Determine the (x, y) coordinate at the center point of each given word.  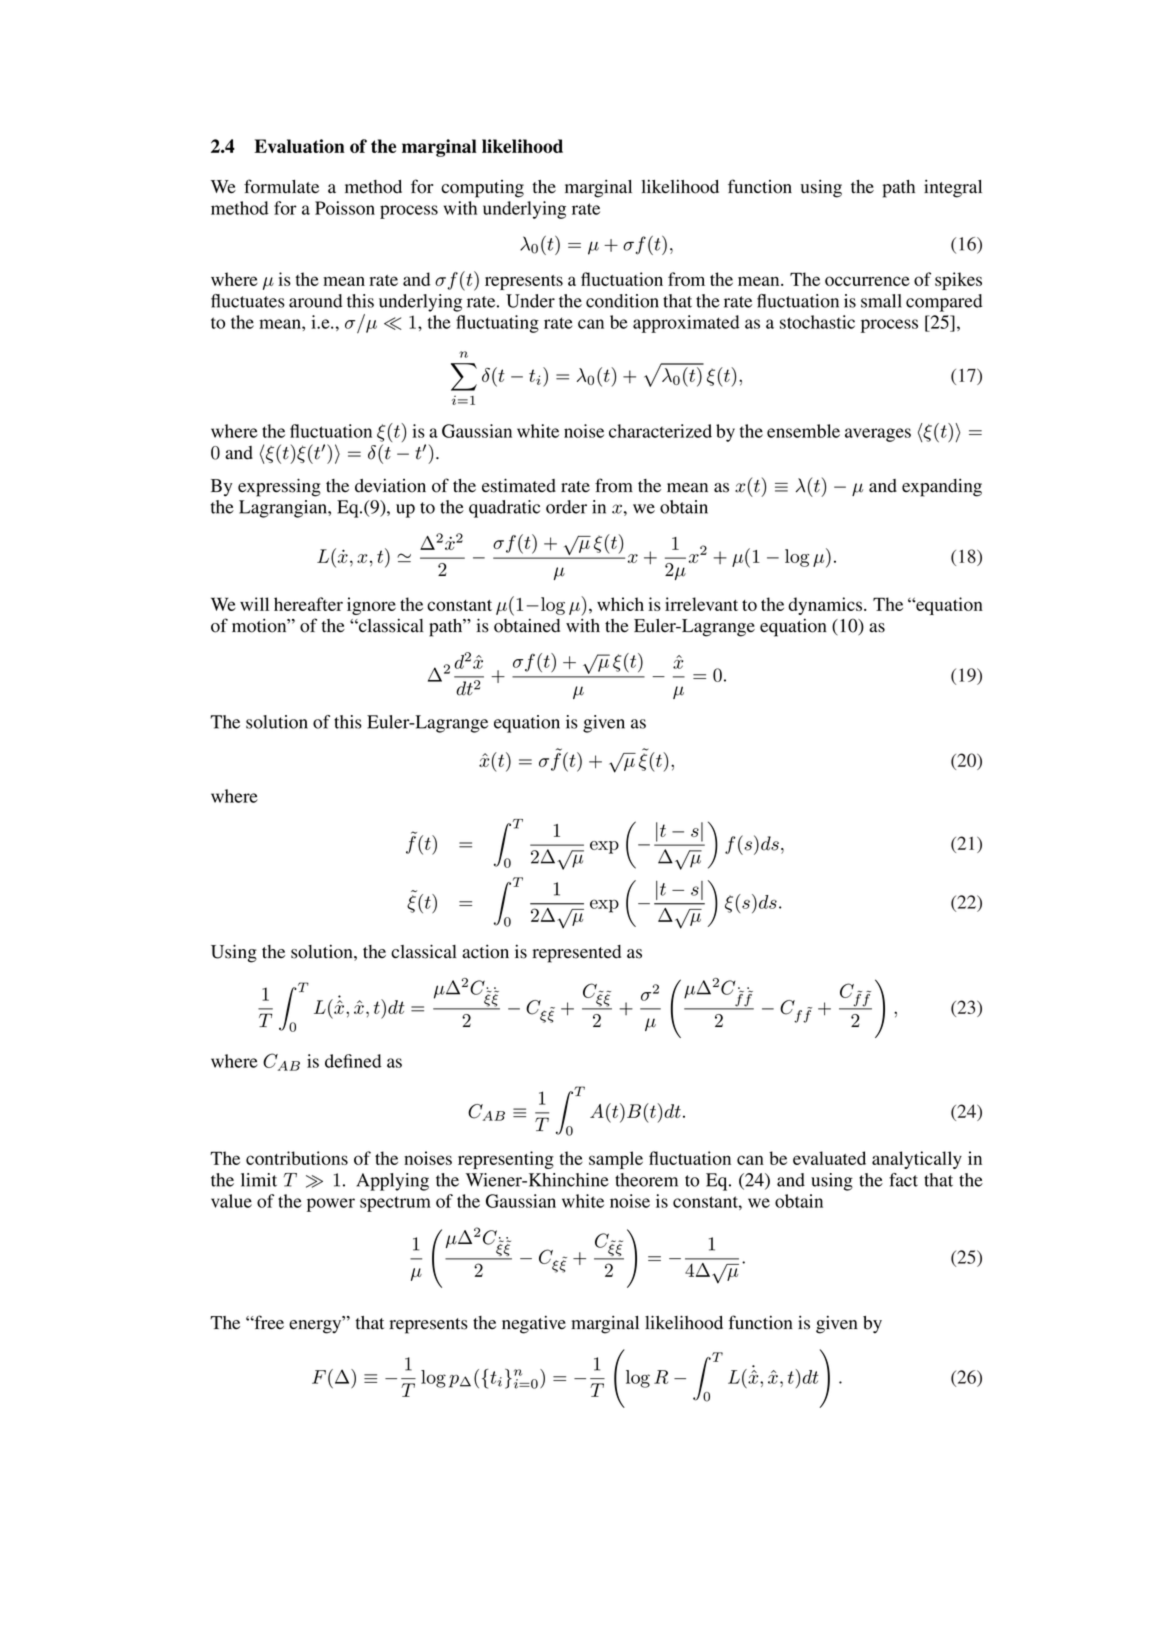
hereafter (308, 604)
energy (316, 1326)
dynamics (826, 606)
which (620, 604)
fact (903, 1180)
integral (953, 188)
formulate (281, 186)
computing (482, 189)
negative (534, 1324)
